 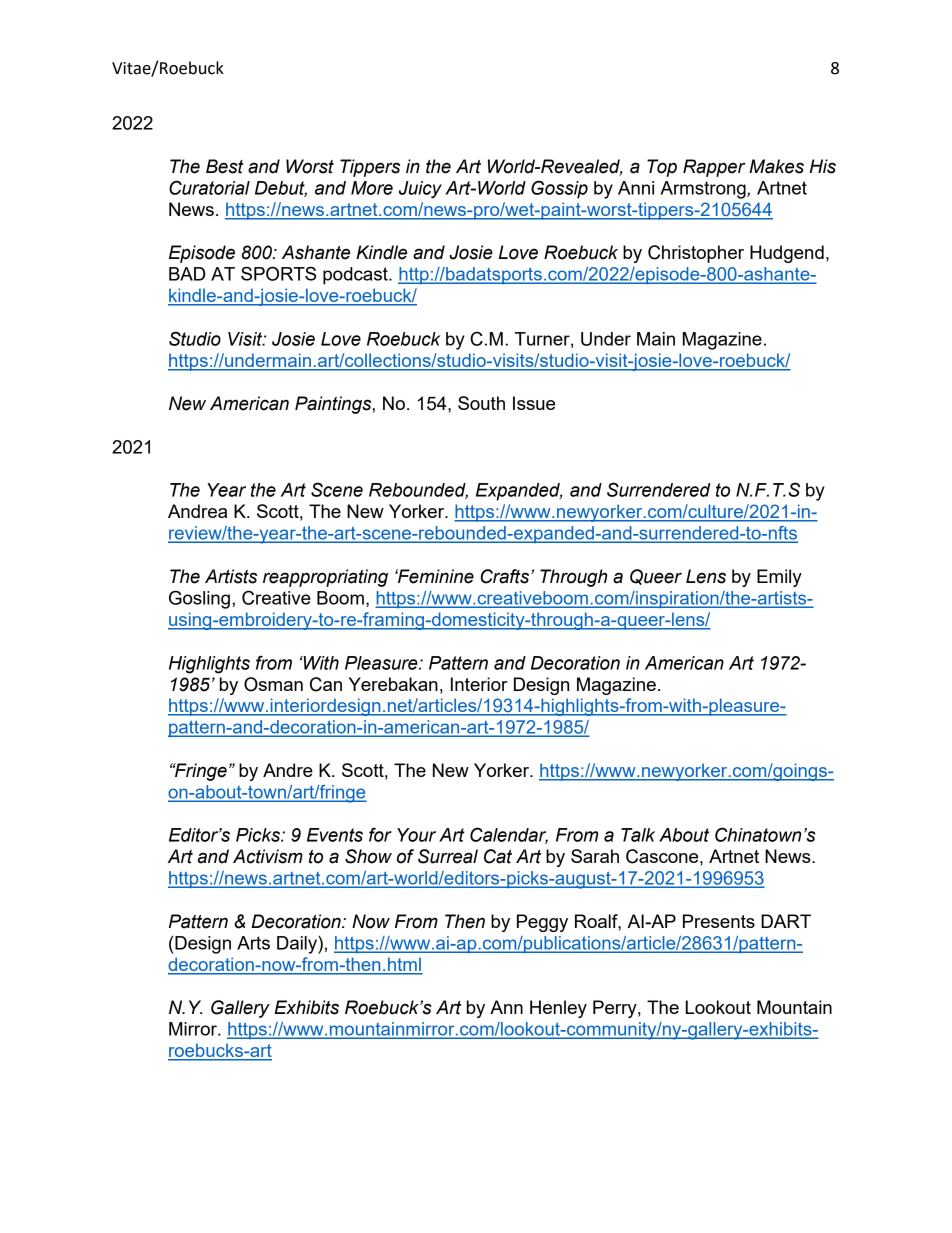 What do you see at coordinates (534, 403) in the page?
I see `Issue` at bounding box center [534, 403].
